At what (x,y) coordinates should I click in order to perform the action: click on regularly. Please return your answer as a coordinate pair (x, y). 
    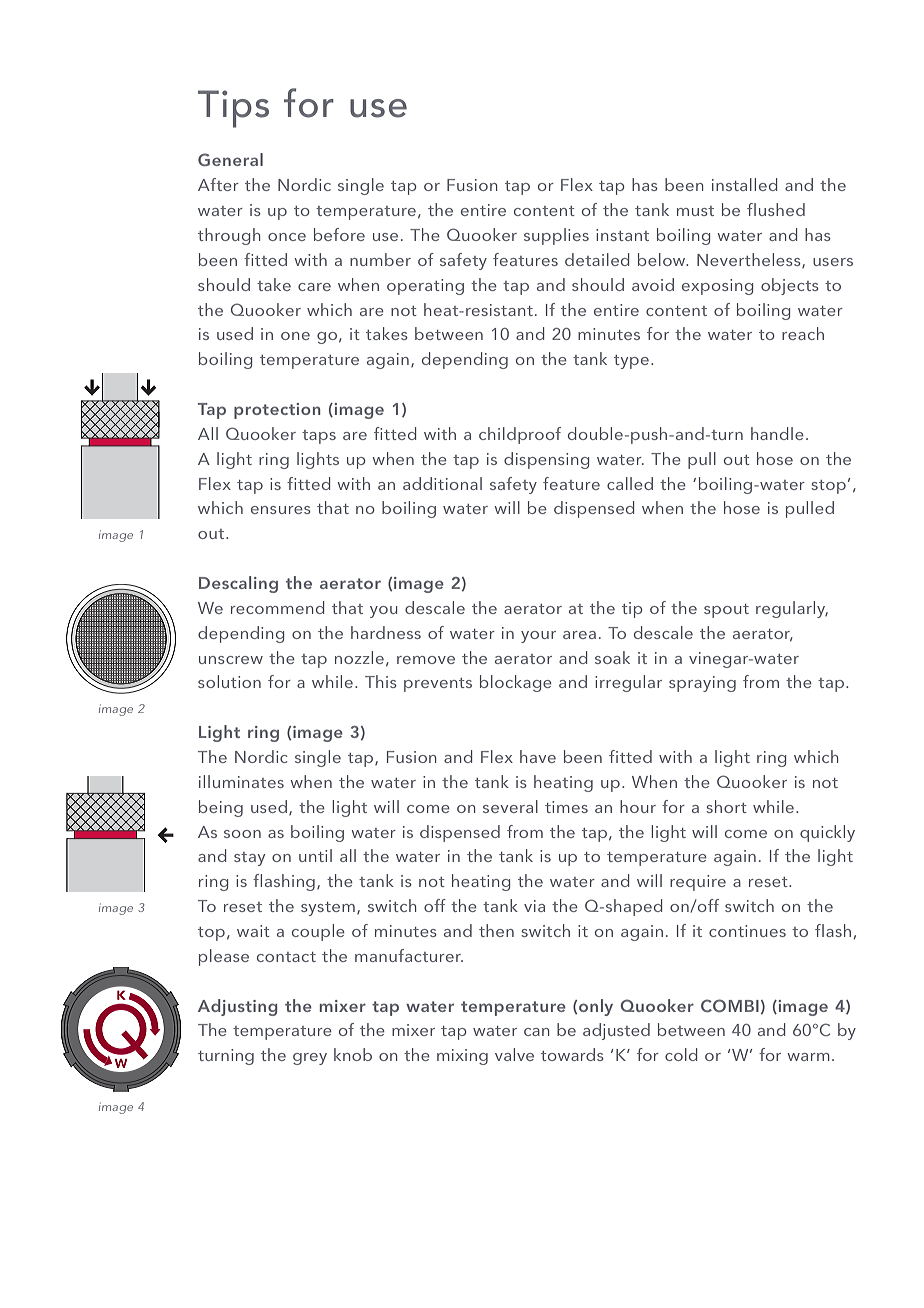
    Looking at the image, I should click on (792, 609).
